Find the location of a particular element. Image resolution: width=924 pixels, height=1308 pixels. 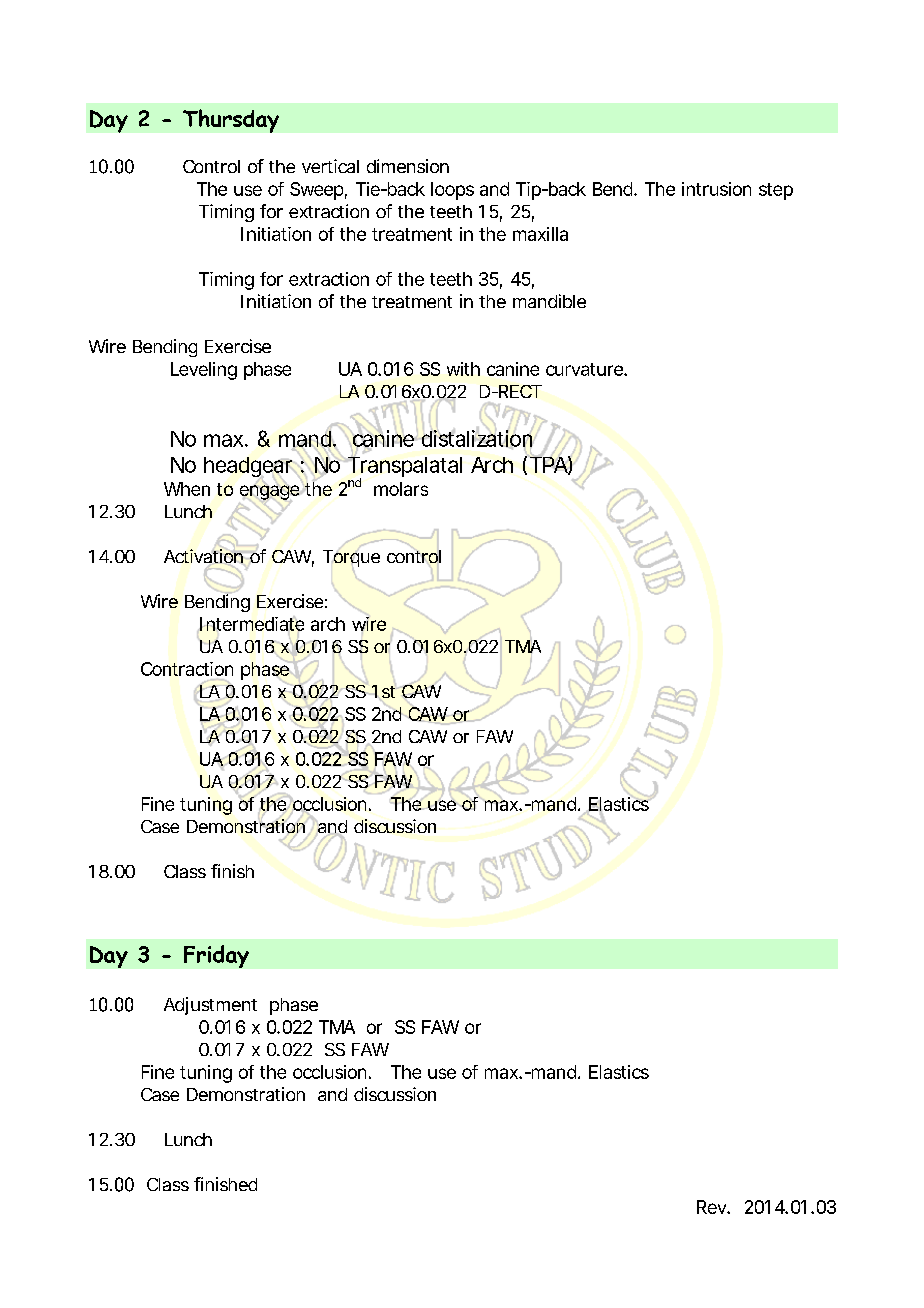

maxilla is located at coordinates (540, 234).
